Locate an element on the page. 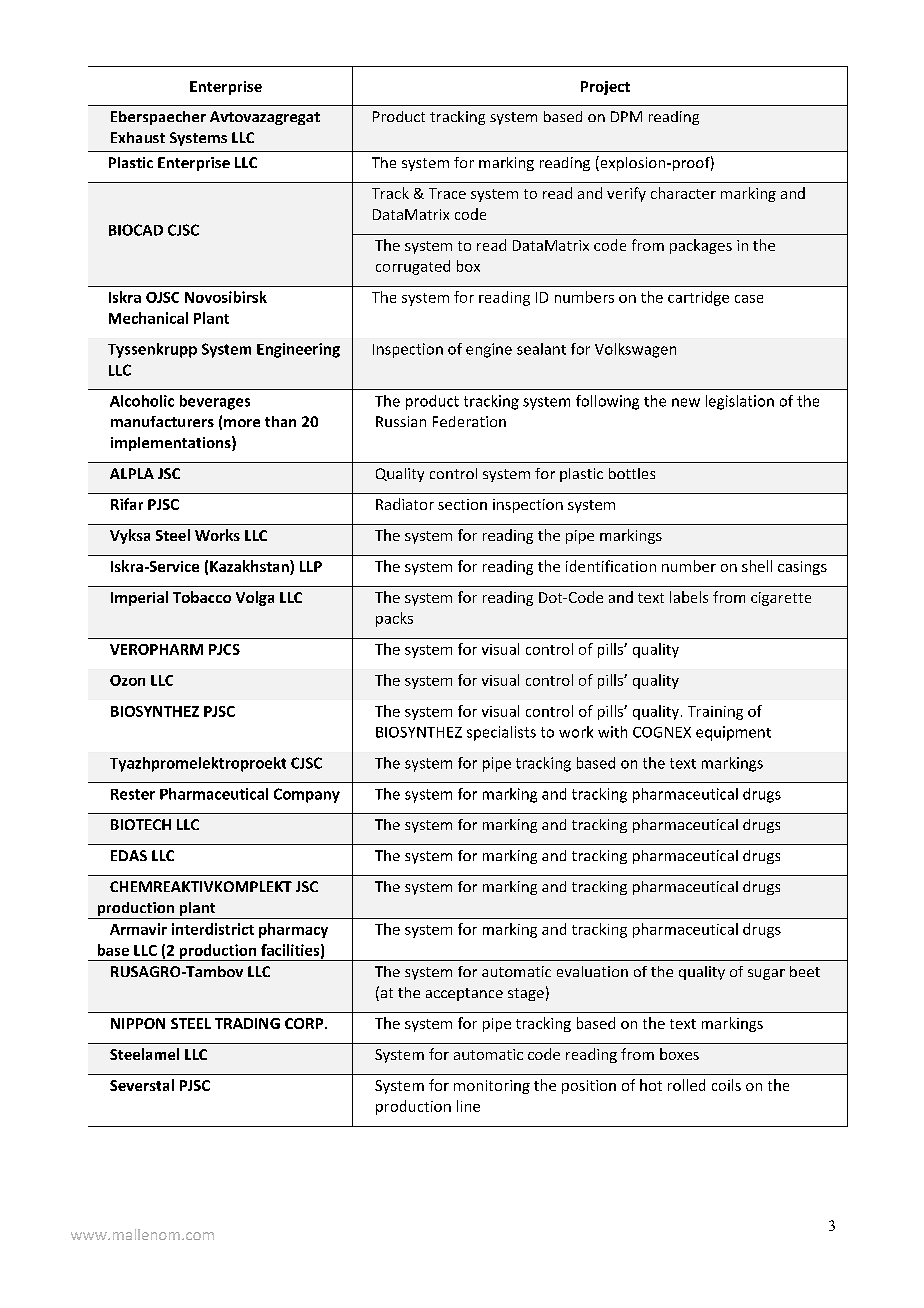 The width and height of the document is (924, 1308). DPM is located at coordinates (626, 116).
